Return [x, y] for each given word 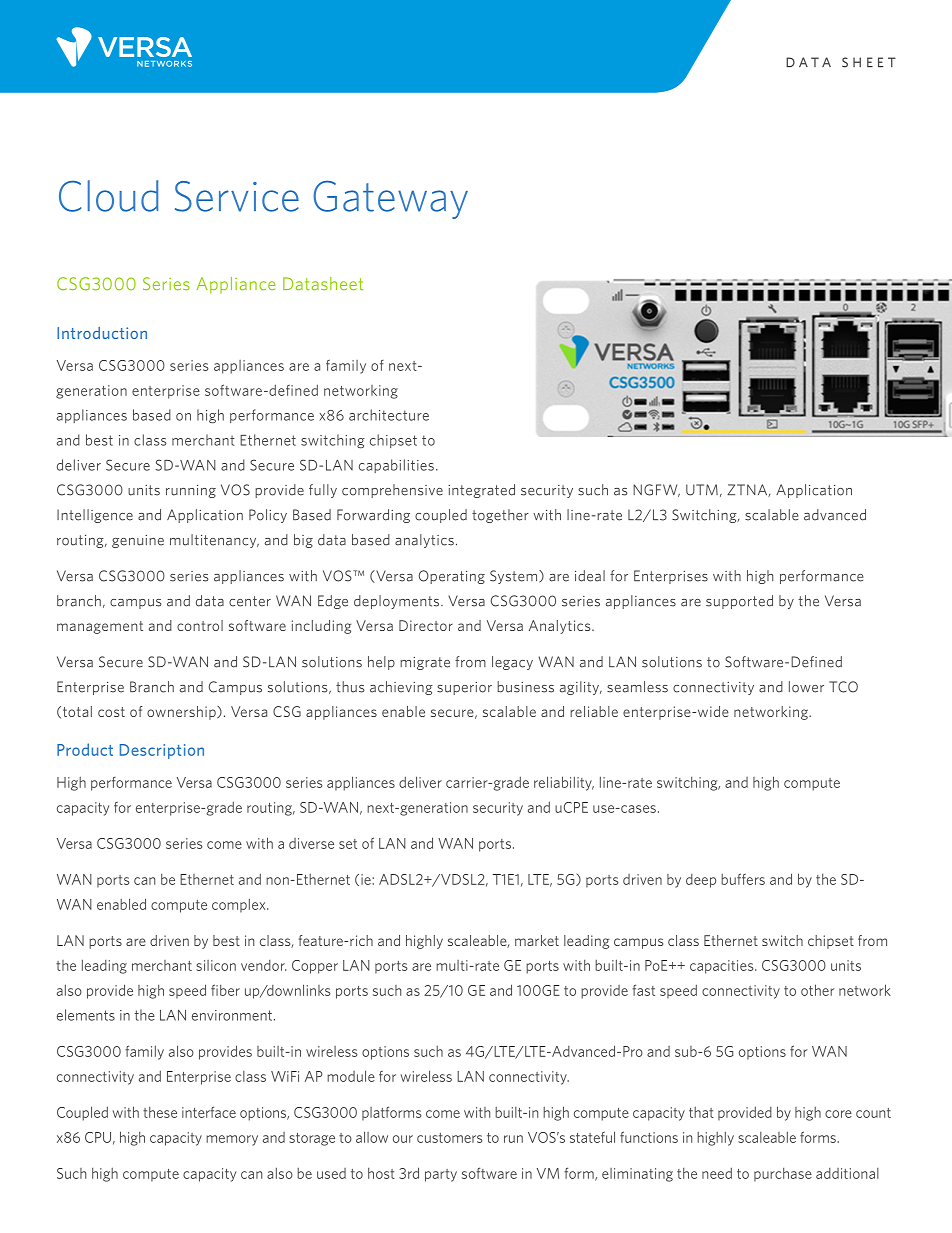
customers [450, 1138]
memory [232, 1140]
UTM [702, 490]
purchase [783, 1175]
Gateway [390, 200]
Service [237, 196]
